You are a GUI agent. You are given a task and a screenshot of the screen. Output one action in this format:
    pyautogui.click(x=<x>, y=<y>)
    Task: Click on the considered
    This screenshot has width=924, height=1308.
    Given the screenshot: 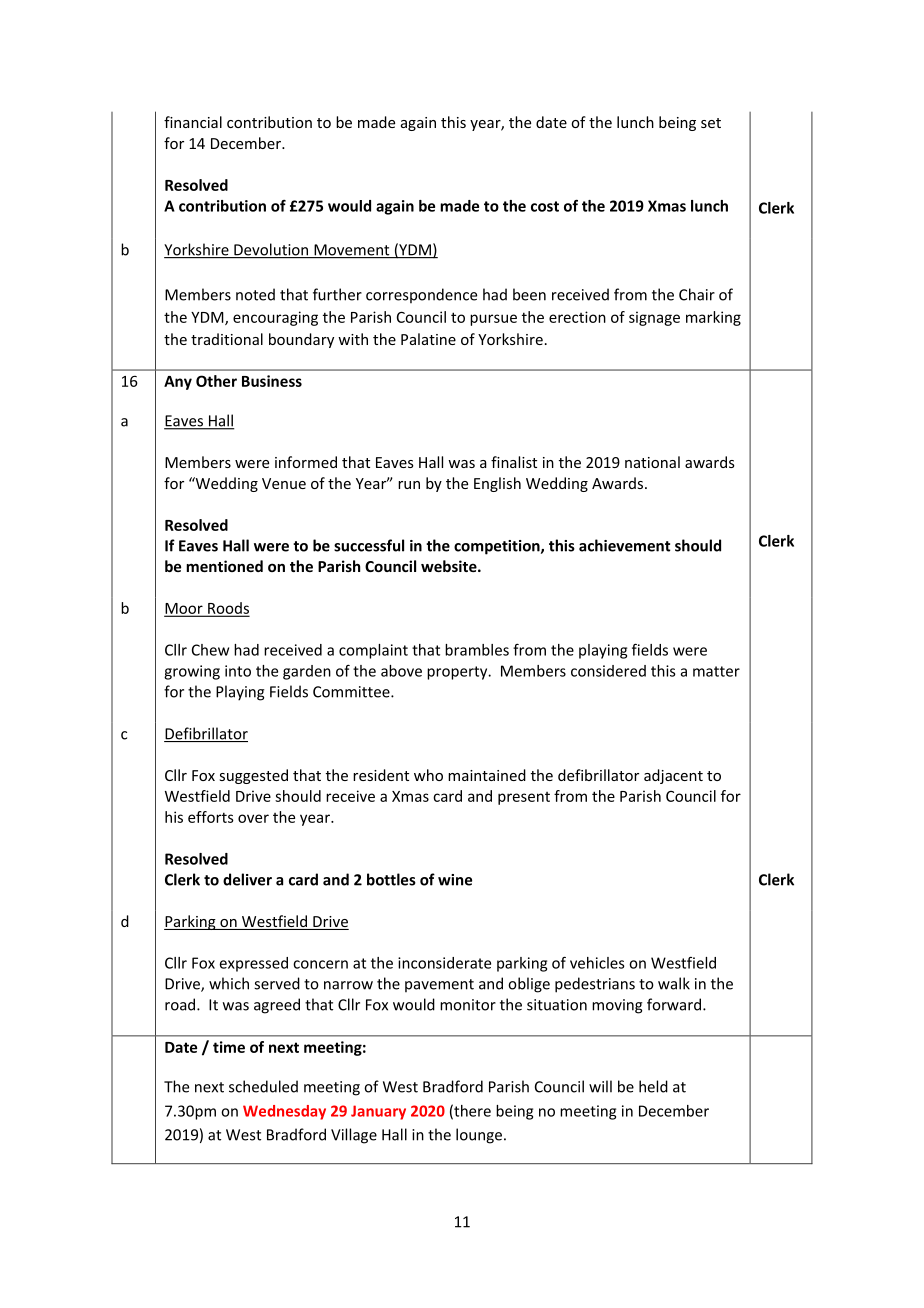 What is the action you would take?
    pyautogui.click(x=608, y=671)
